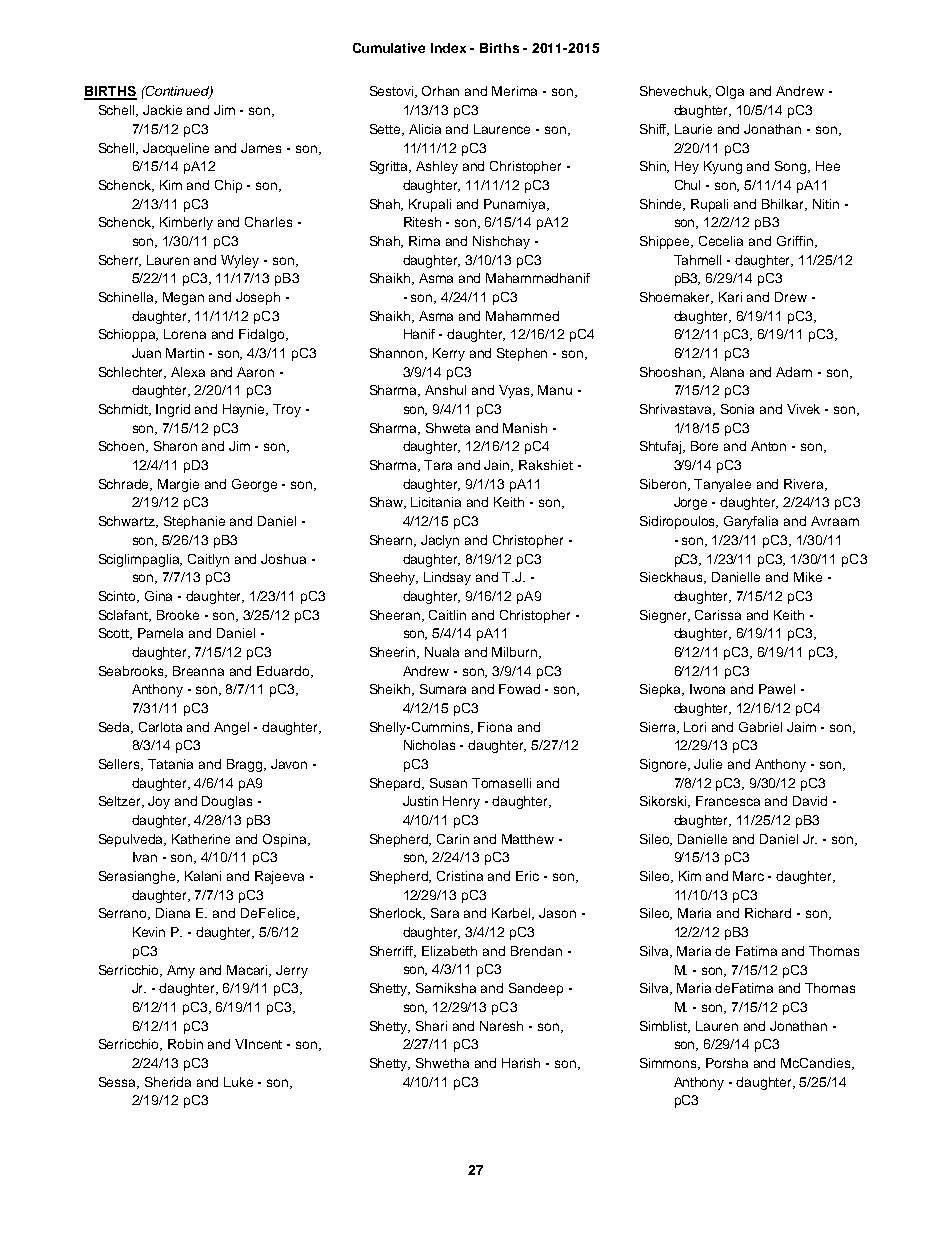  I want to click on Sonia, so click(737, 409).
